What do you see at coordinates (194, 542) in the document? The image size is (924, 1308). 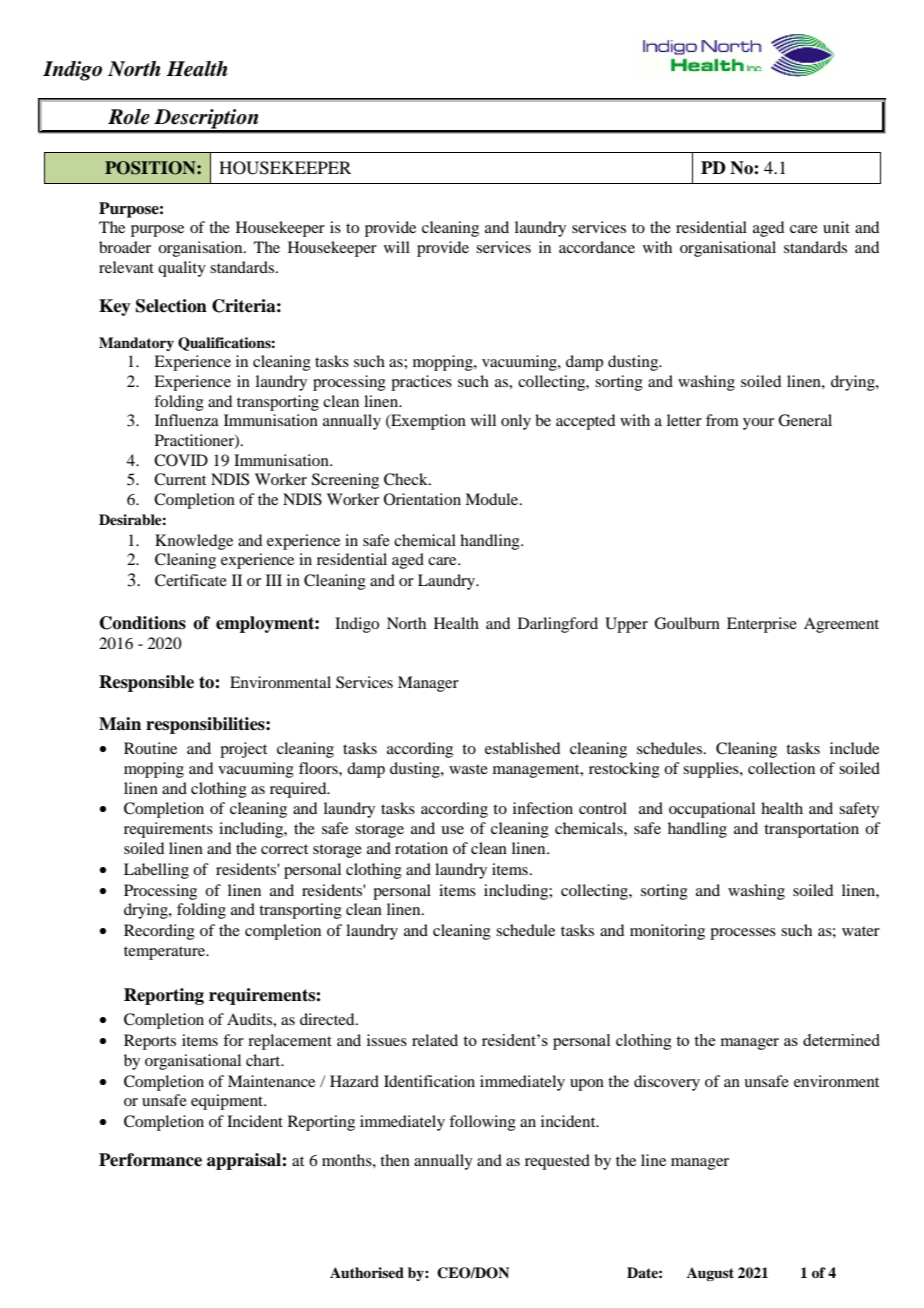 I see `Knowledge` at bounding box center [194, 542].
